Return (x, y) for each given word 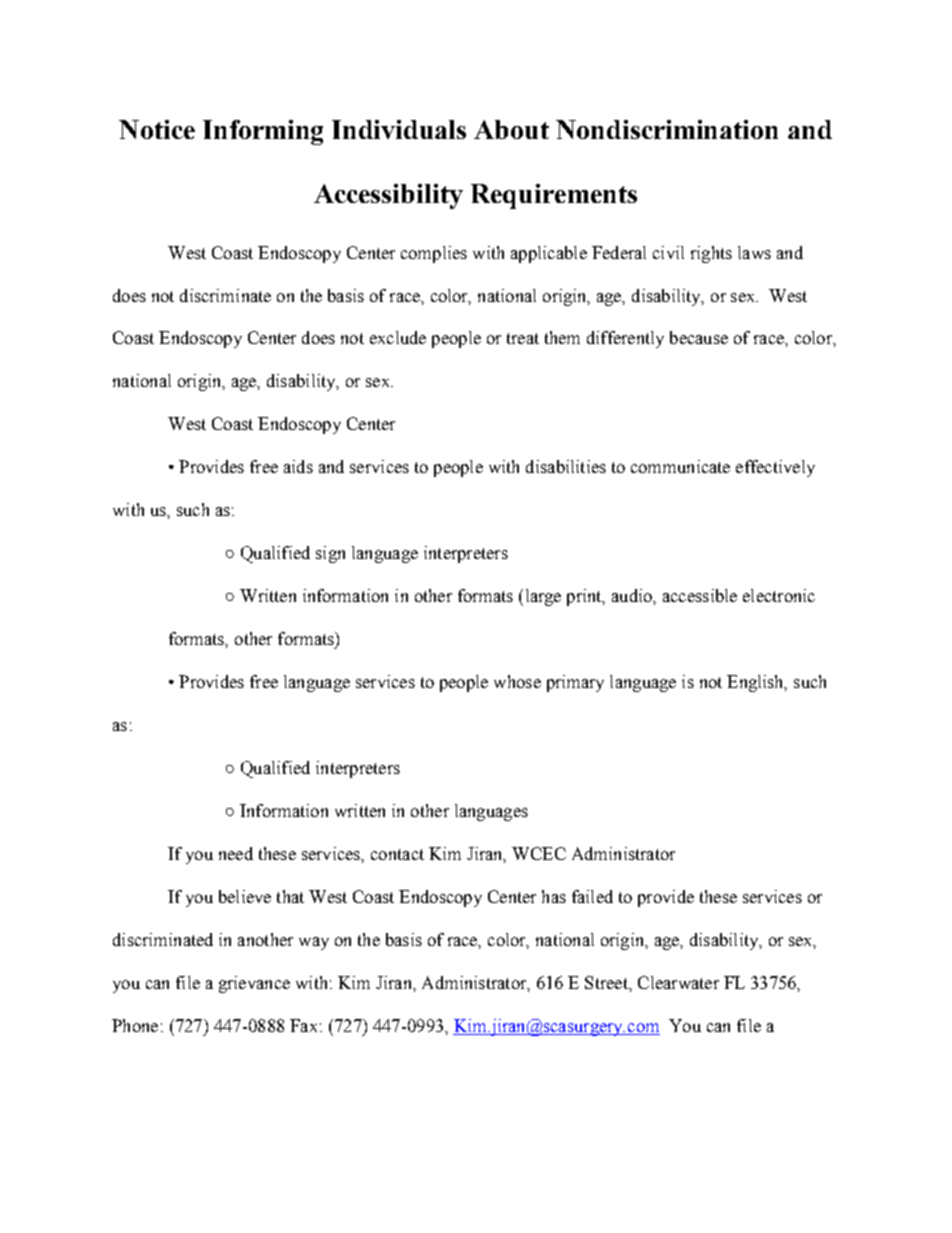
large (543, 597)
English (757, 683)
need (236, 853)
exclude (398, 337)
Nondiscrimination (667, 129)
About (511, 129)
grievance (254, 984)
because (699, 337)
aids (298, 466)
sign (330, 554)
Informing (263, 132)
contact (397, 854)
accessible (700, 595)
